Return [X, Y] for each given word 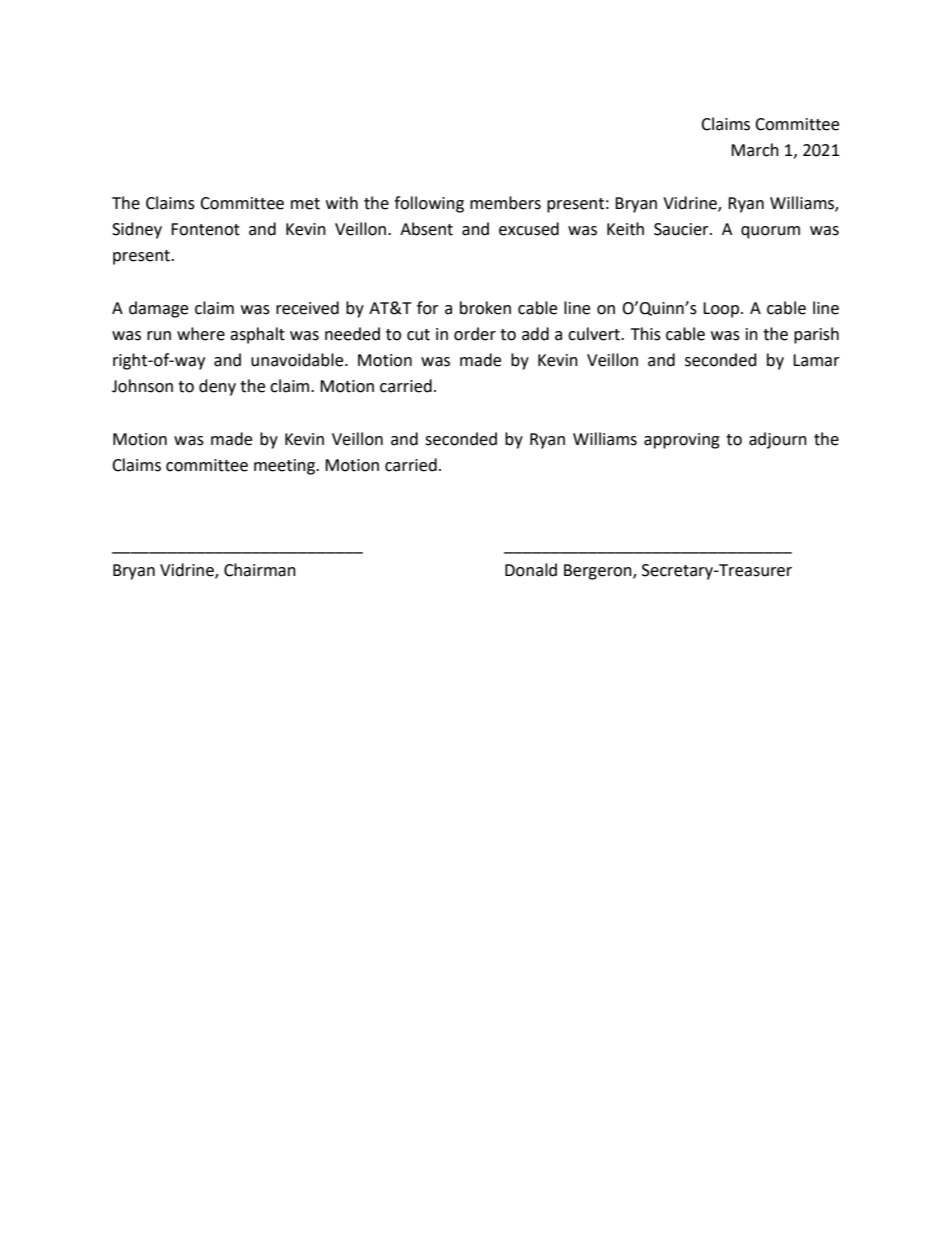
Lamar [816, 360]
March [755, 150]
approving [682, 441]
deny [217, 387]
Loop [721, 310]
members [505, 203]
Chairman [260, 570]
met [305, 204]
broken [485, 308]
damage [158, 309]
